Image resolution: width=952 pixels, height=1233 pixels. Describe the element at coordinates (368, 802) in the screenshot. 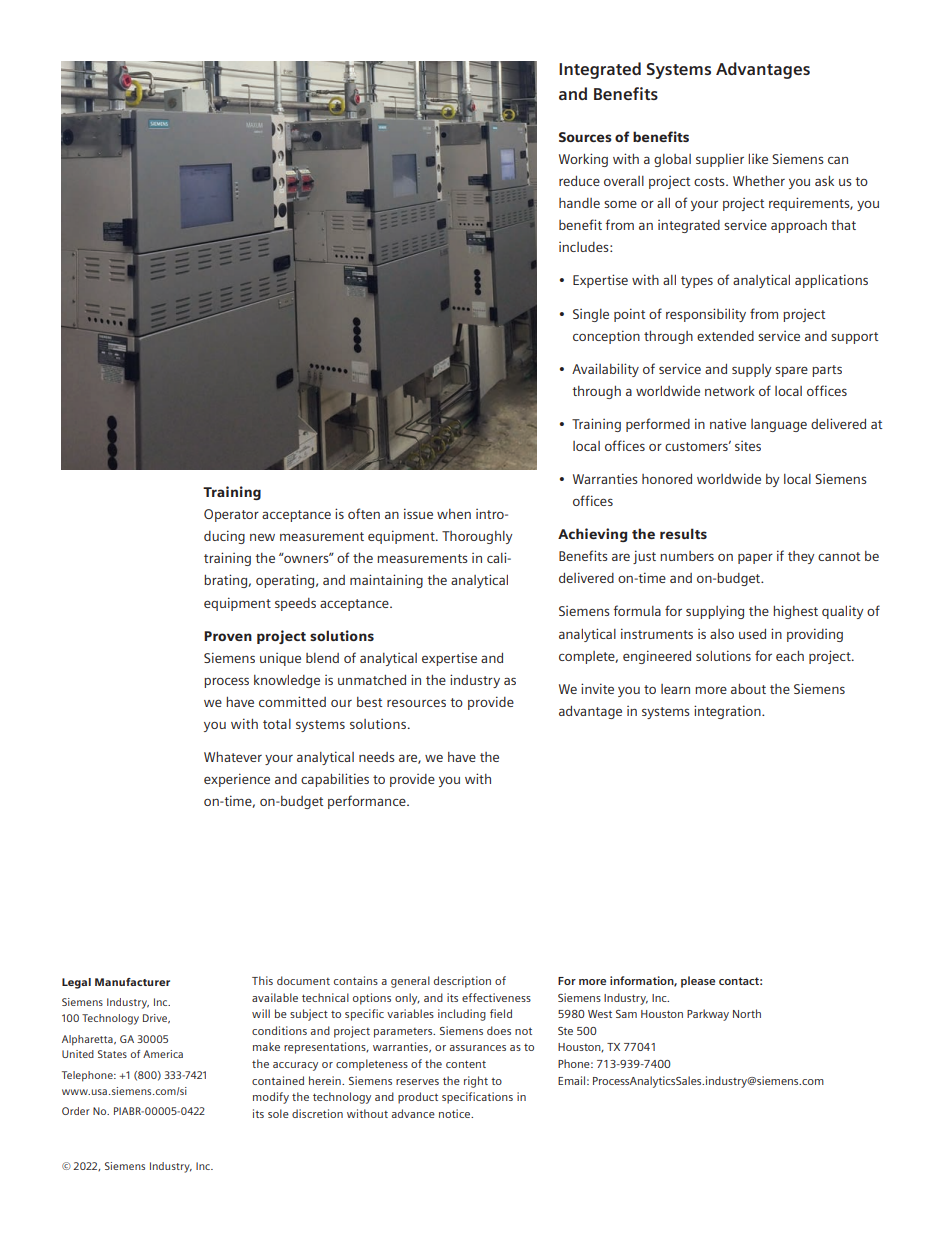

I see `performance` at that location.
